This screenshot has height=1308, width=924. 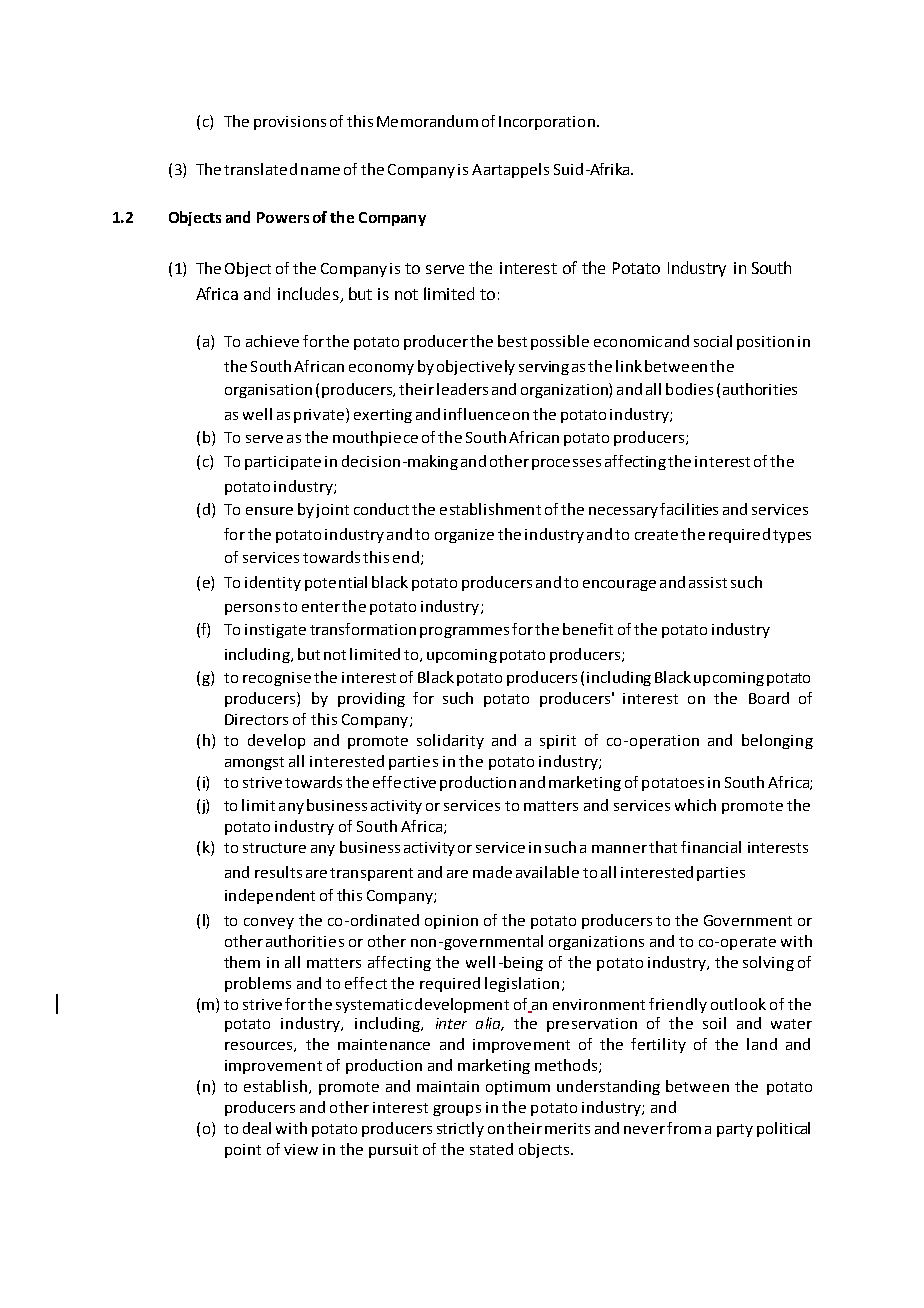 I want to click on social, so click(x=713, y=341).
